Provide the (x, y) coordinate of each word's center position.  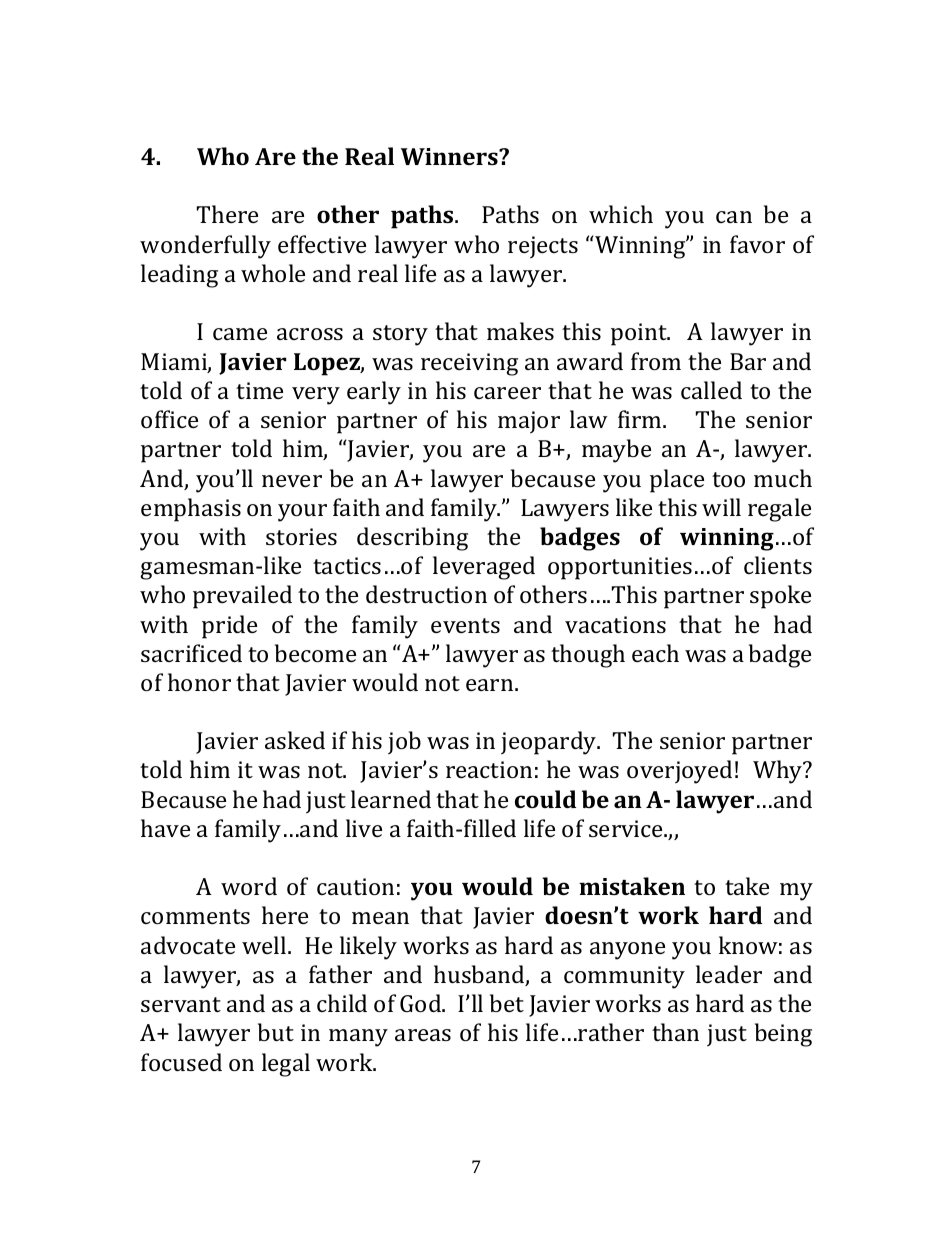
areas (423, 1035)
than (675, 1032)
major (529, 422)
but (276, 1032)
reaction (489, 769)
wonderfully (205, 247)
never (292, 481)
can (734, 217)
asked (295, 740)
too (728, 479)
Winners (450, 156)
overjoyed (679, 772)
